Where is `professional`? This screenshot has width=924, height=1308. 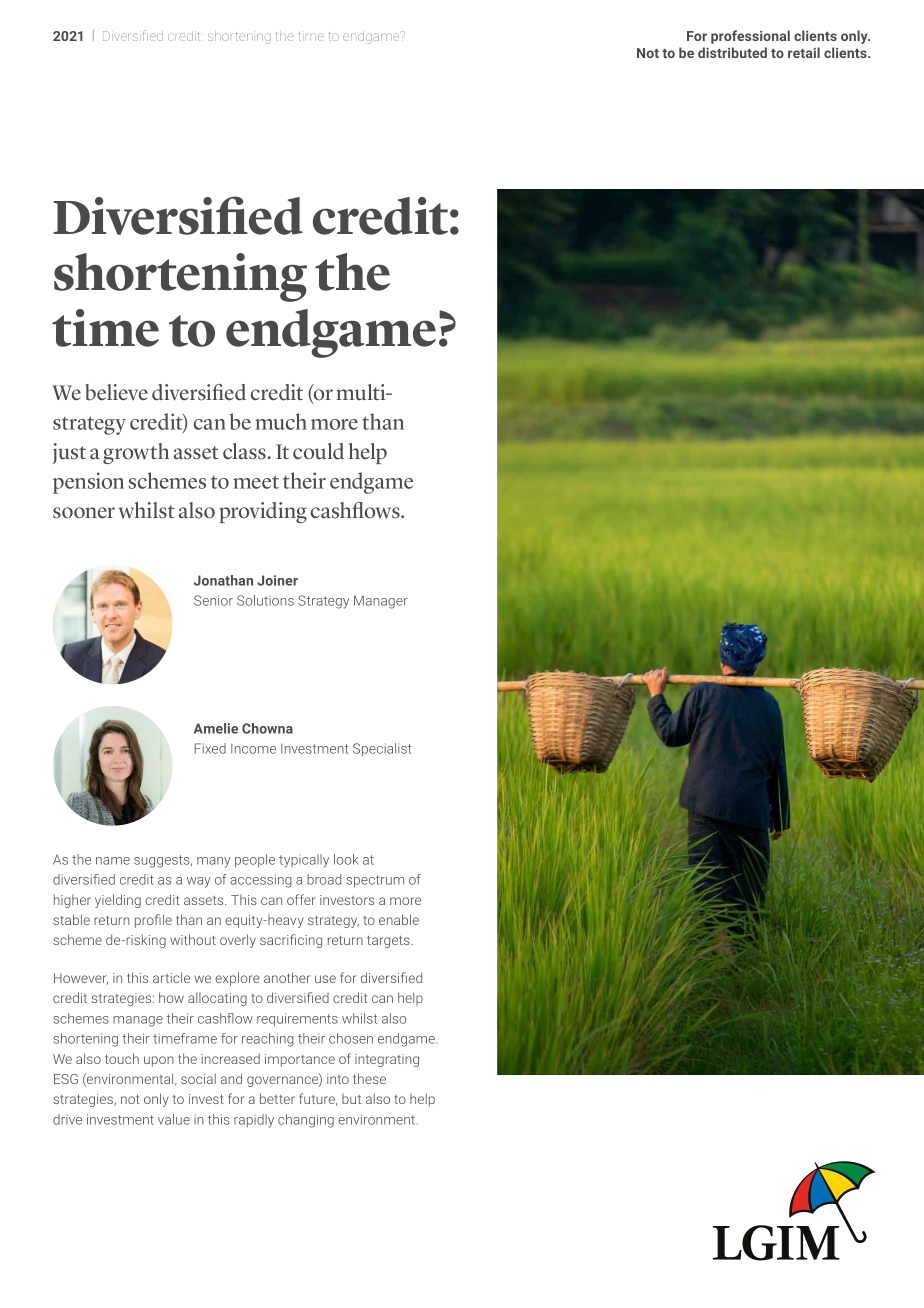 professional is located at coordinates (750, 37).
